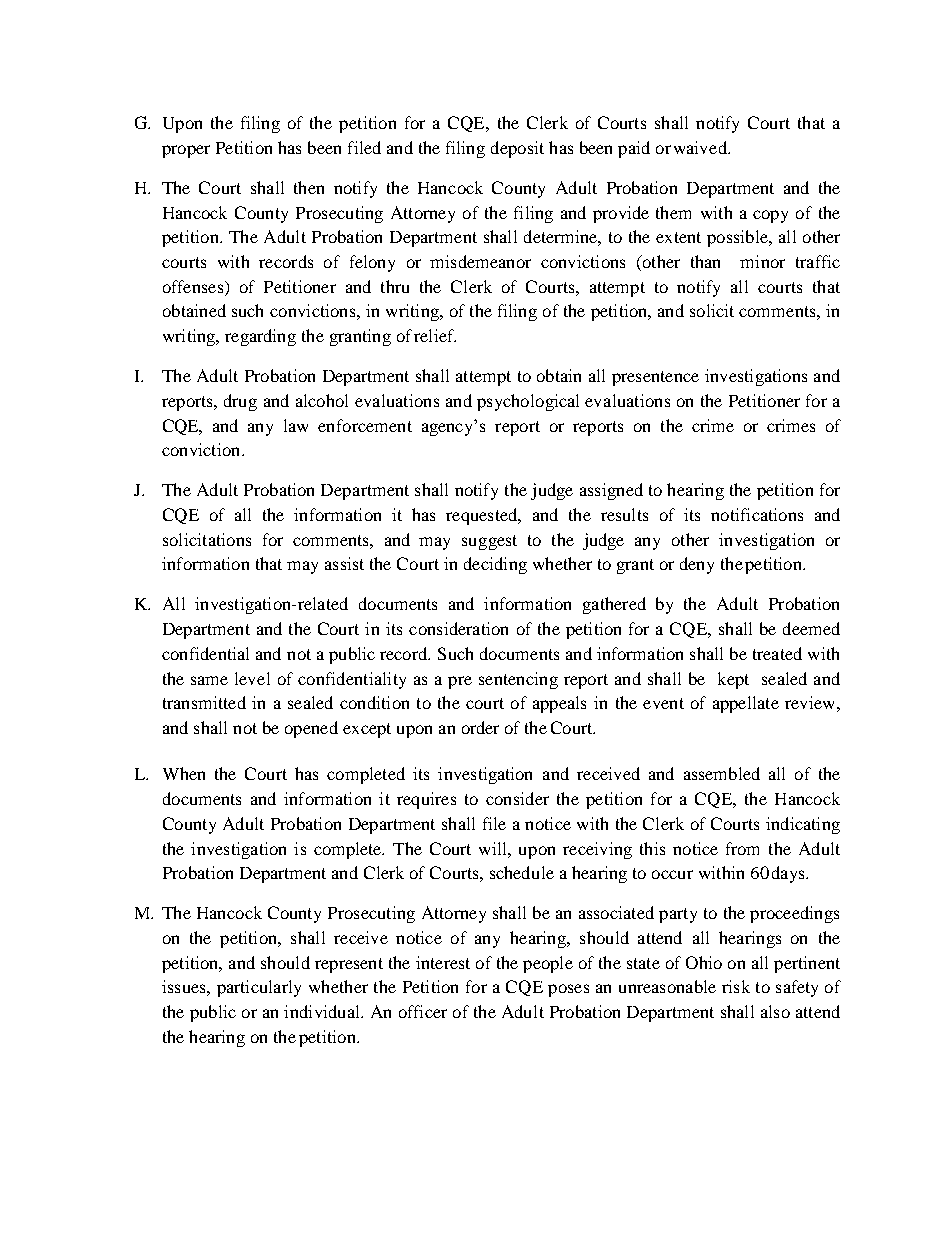  What do you see at coordinates (770, 216) in the screenshot?
I see `copy` at bounding box center [770, 216].
